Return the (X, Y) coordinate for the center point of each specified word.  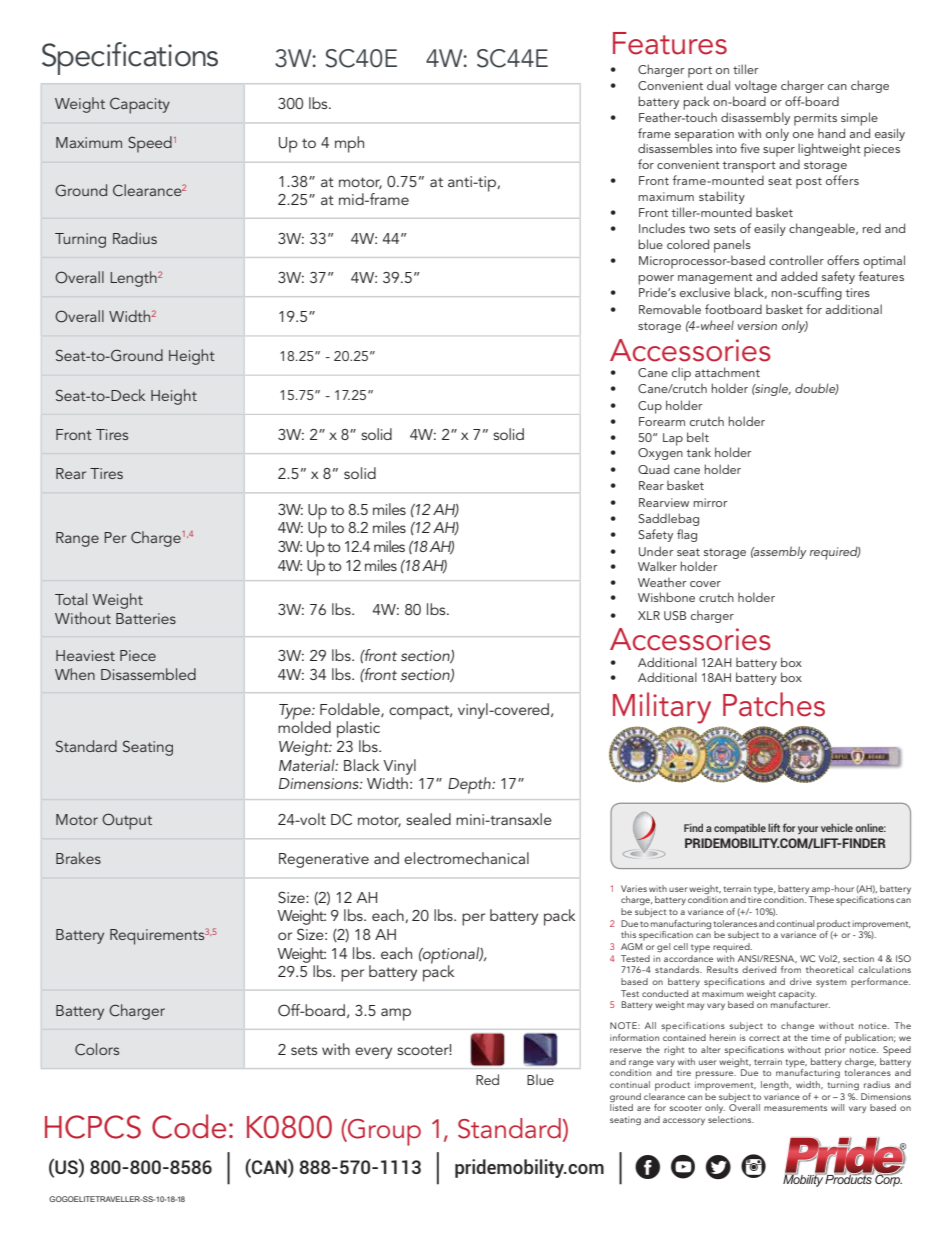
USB (675, 615)
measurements (795, 1108)
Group (383, 1132)
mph (349, 144)
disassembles (675, 147)
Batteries (146, 618)
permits (815, 119)
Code (189, 1126)
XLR (649, 615)
